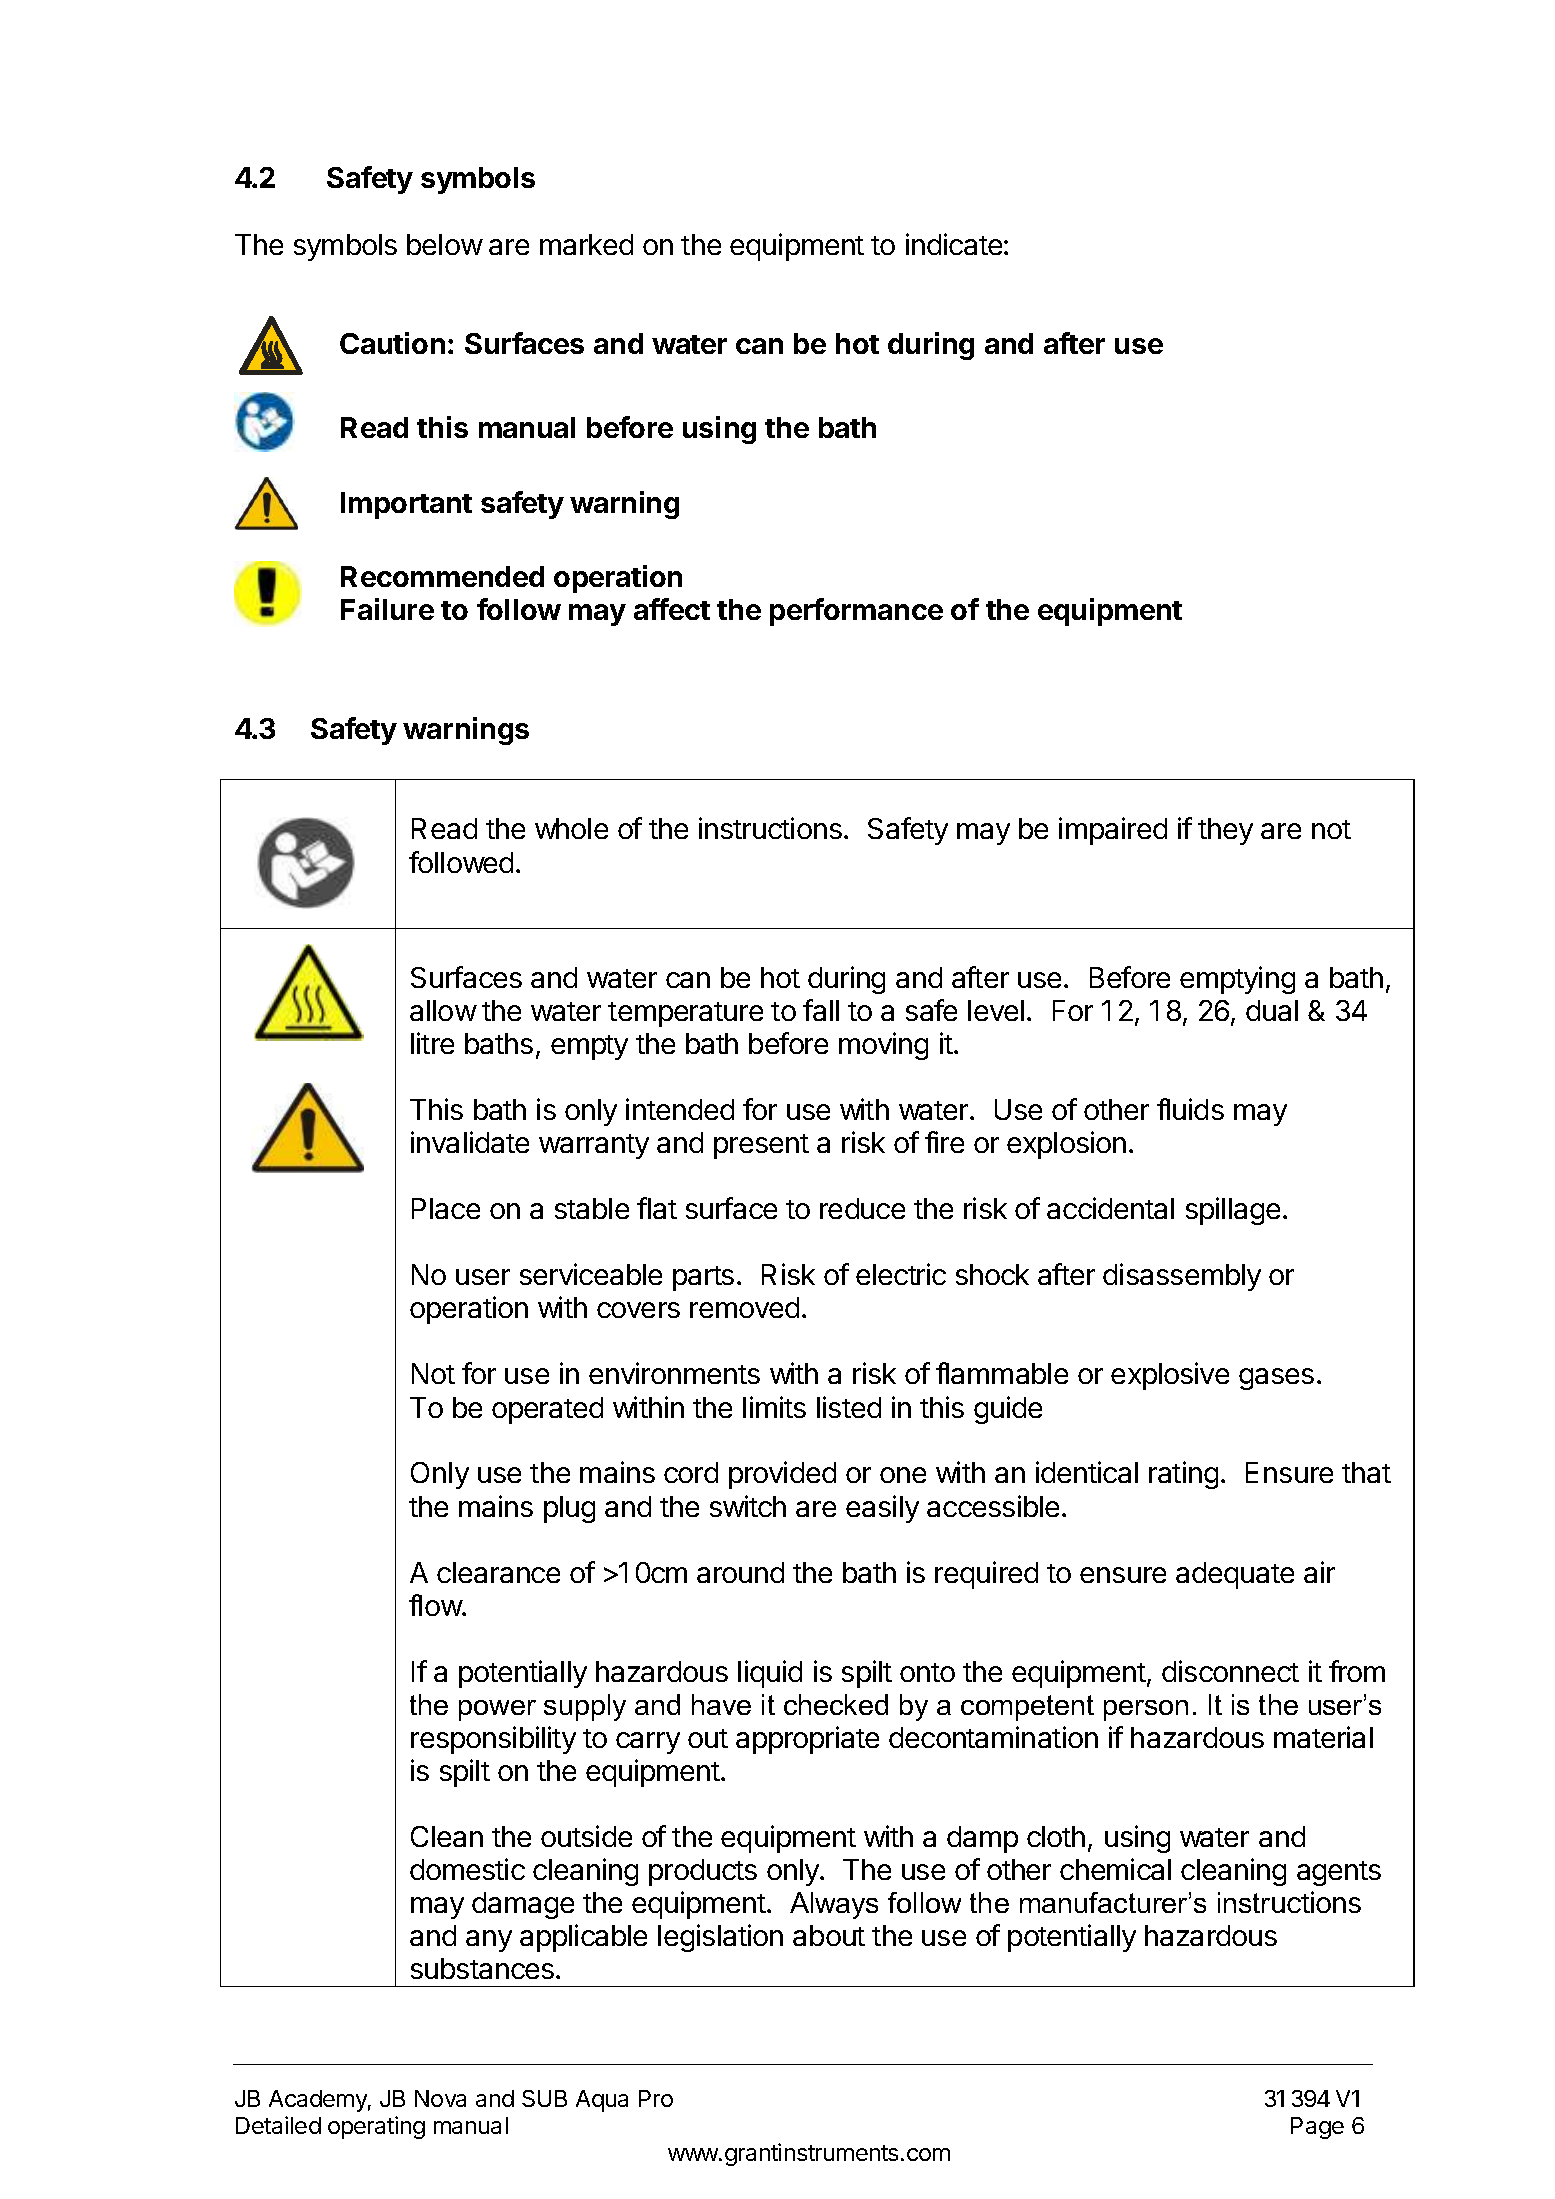  Describe the element at coordinates (782, 1475) in the screenshot. I see `provided` at that location.
